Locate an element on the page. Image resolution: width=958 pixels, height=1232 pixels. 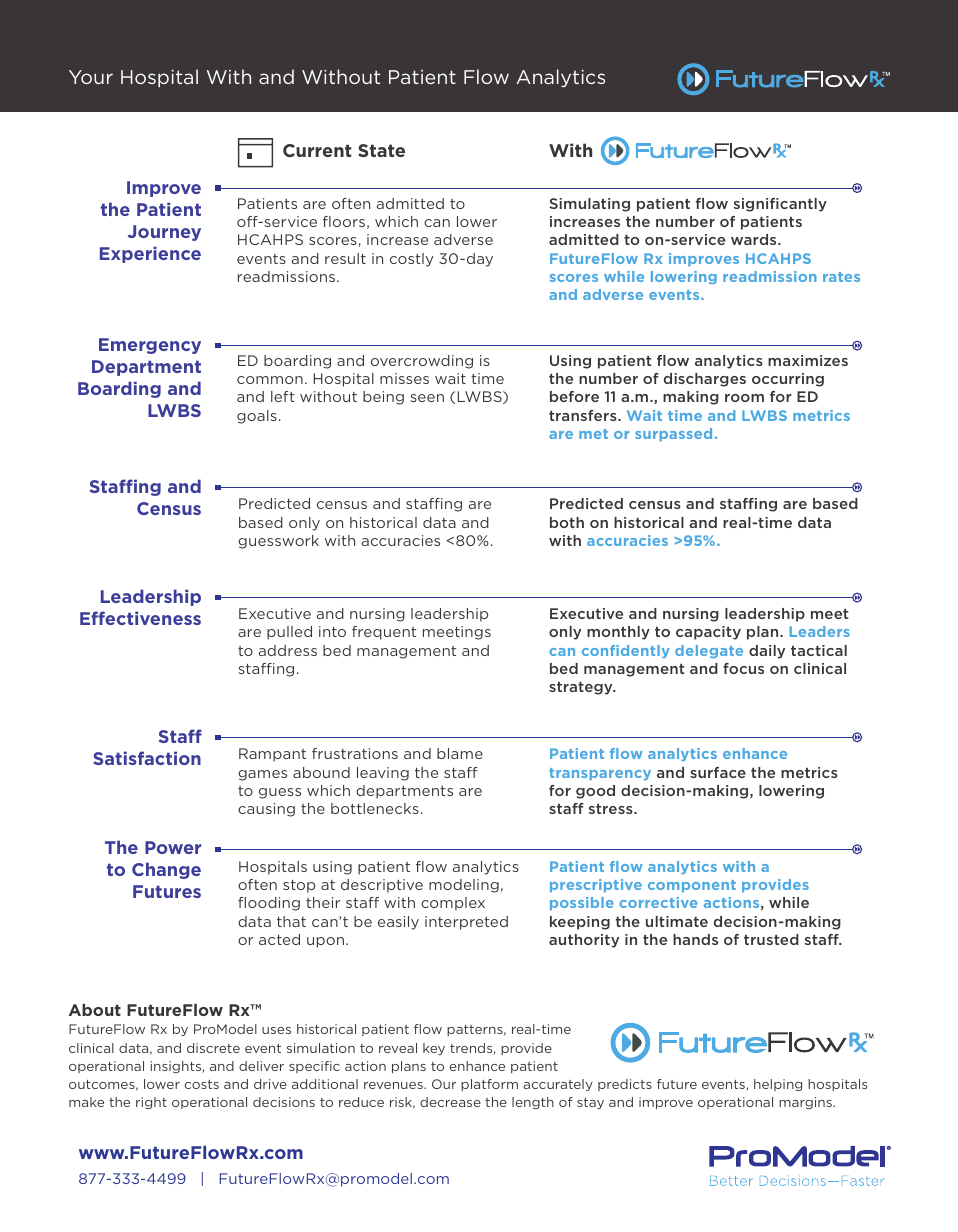
significantly is located at coordinates (780, 205).
